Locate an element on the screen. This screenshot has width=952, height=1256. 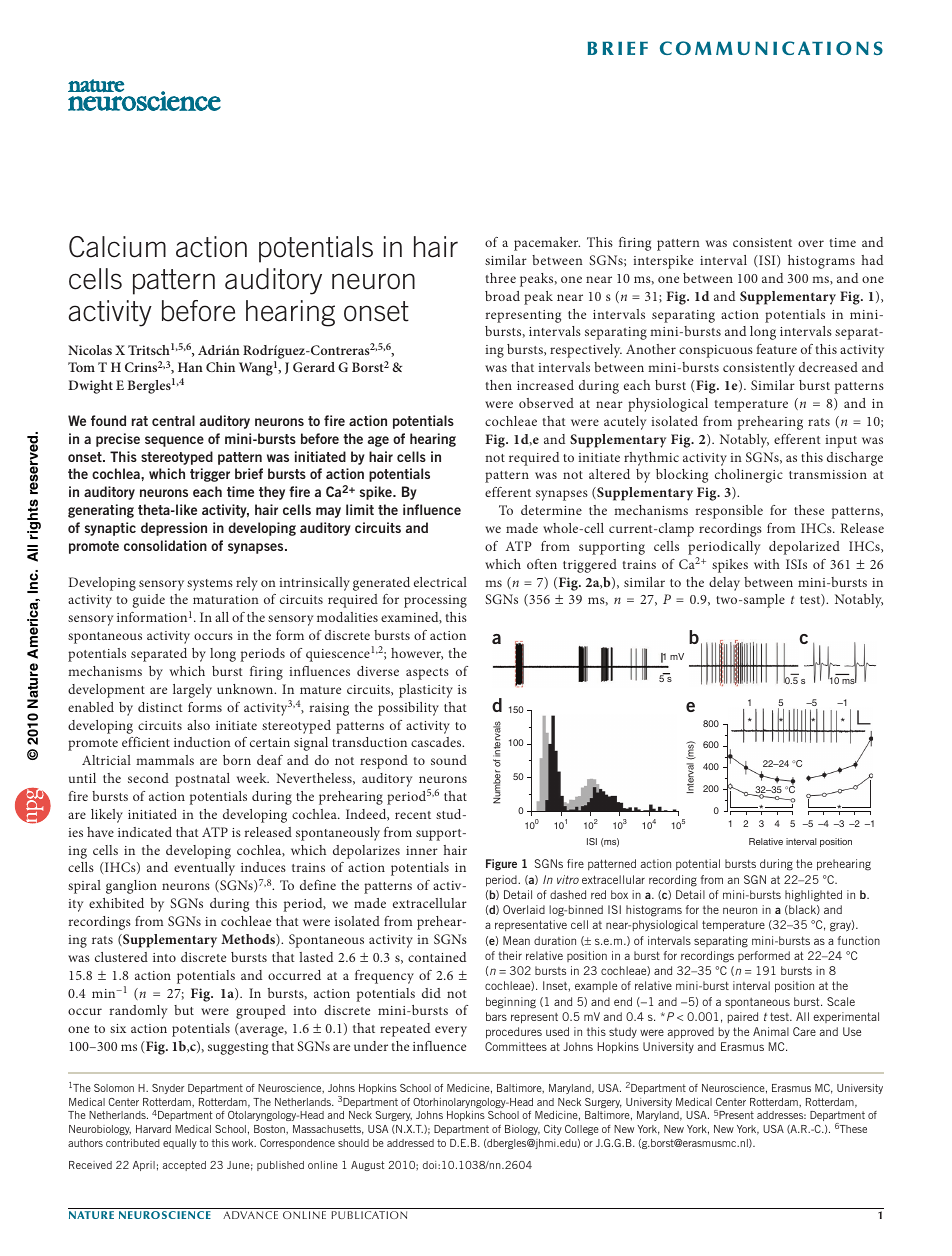
Calcium is located at coordinates (117, 247).
